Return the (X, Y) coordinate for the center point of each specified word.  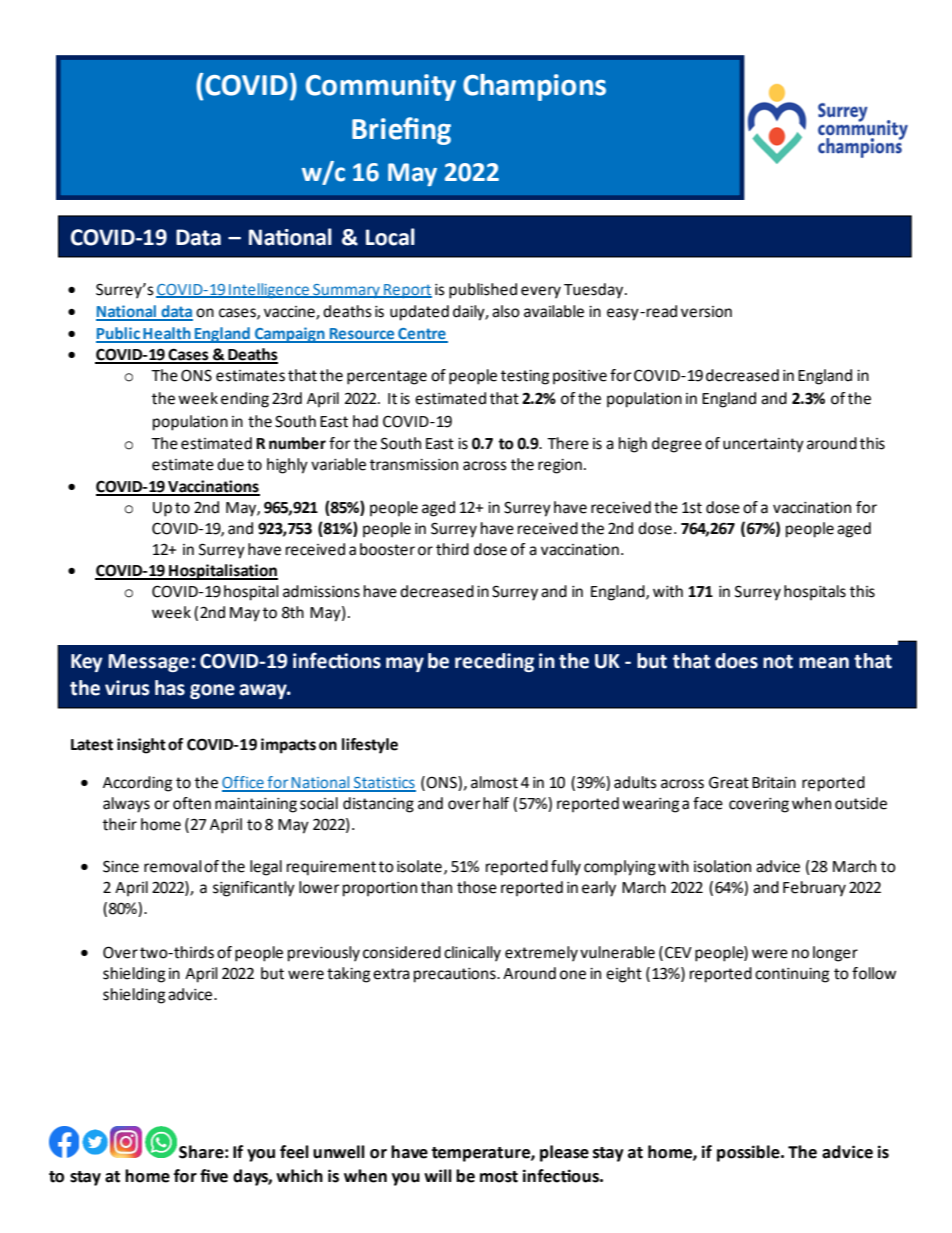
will (438, 1175)
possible (749, 1153)
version (706, 312)
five (214, 1176)
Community (381, 87)
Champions (534, 87)
